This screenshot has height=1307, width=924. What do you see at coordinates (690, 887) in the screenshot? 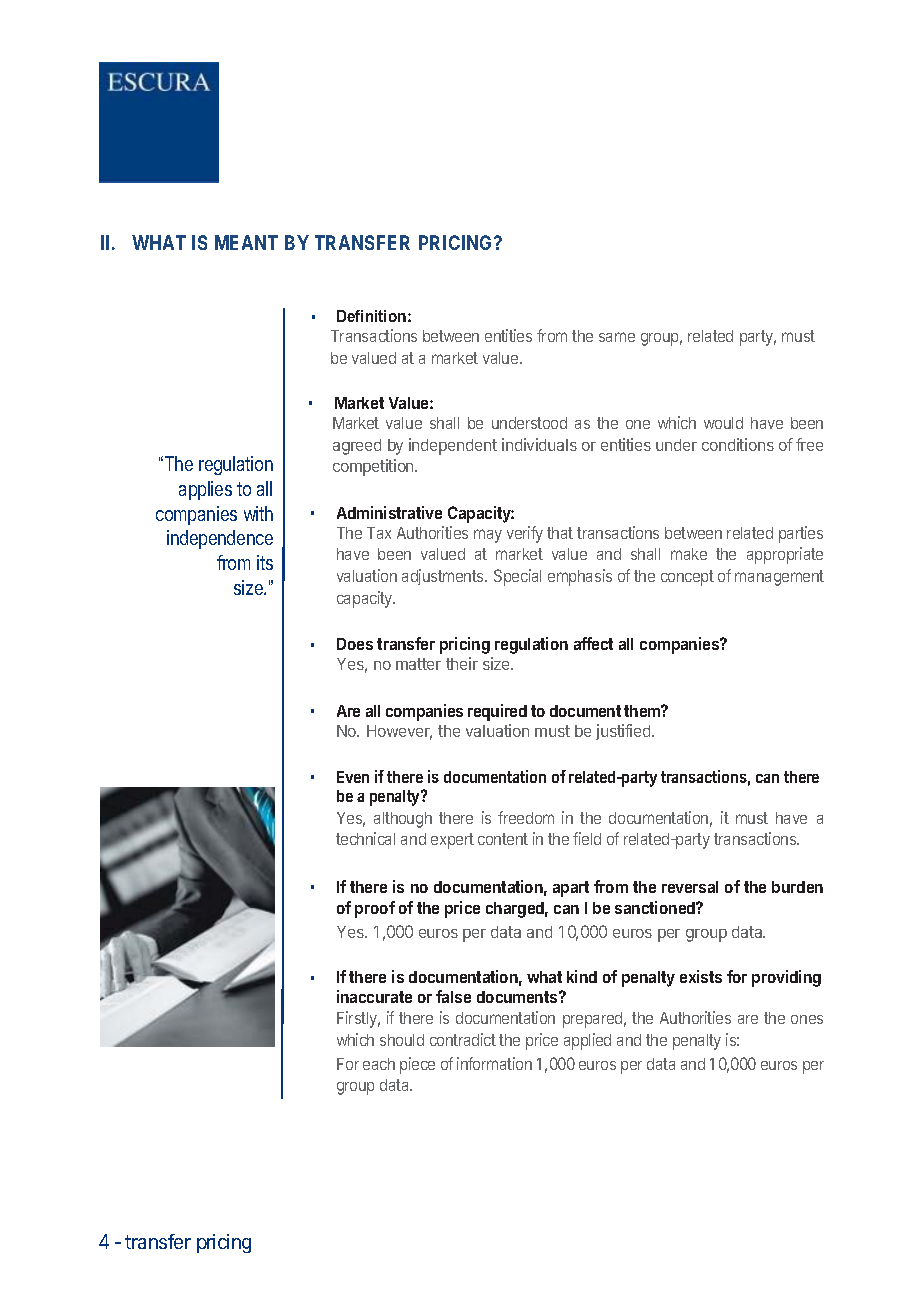
I see `reversal` at bounding box center [690, 887].
